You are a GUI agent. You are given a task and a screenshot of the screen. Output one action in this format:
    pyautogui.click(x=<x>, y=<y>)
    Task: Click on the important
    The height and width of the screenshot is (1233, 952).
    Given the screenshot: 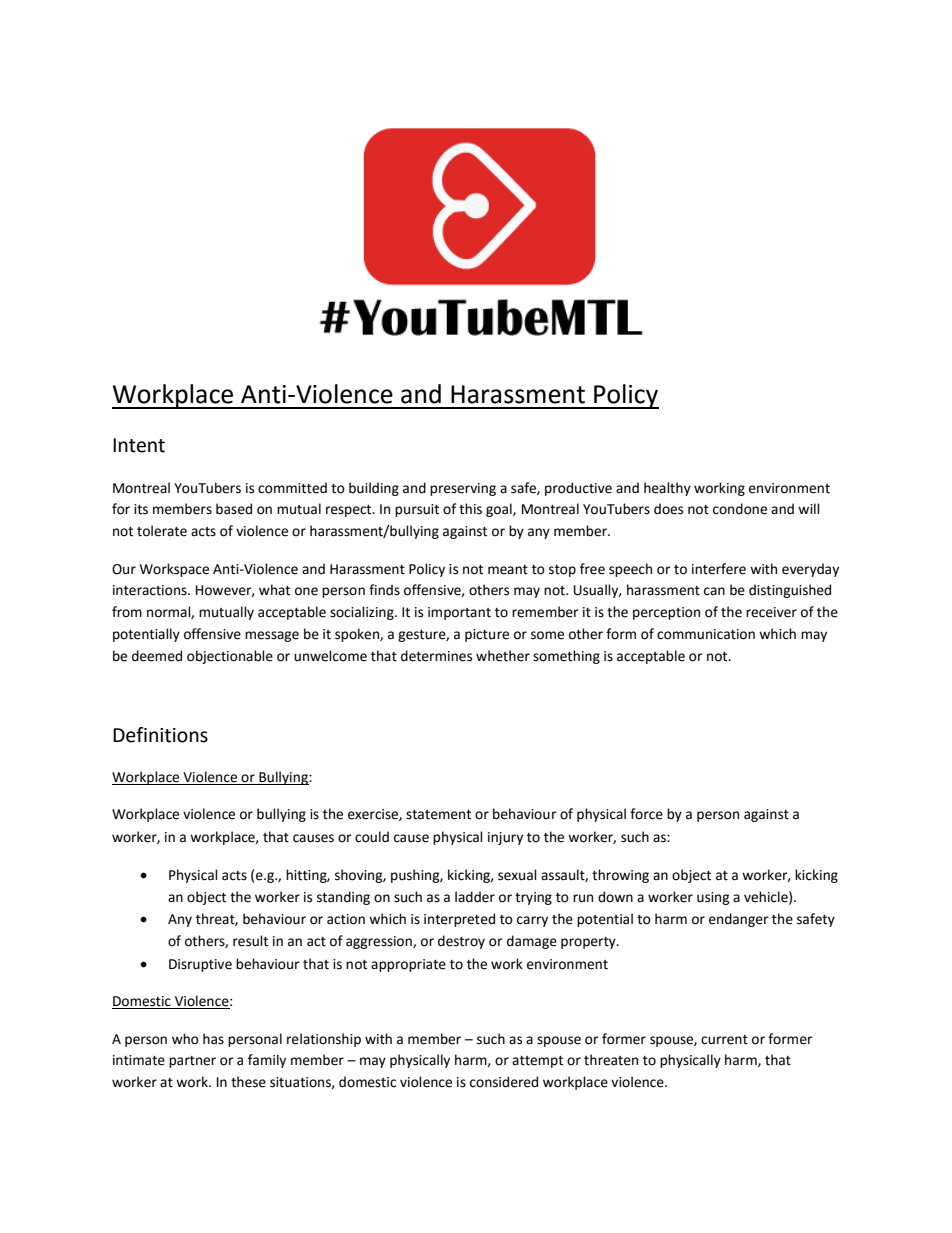 What is the action you would take?
    pyautogui.click(x=459, y=613)
